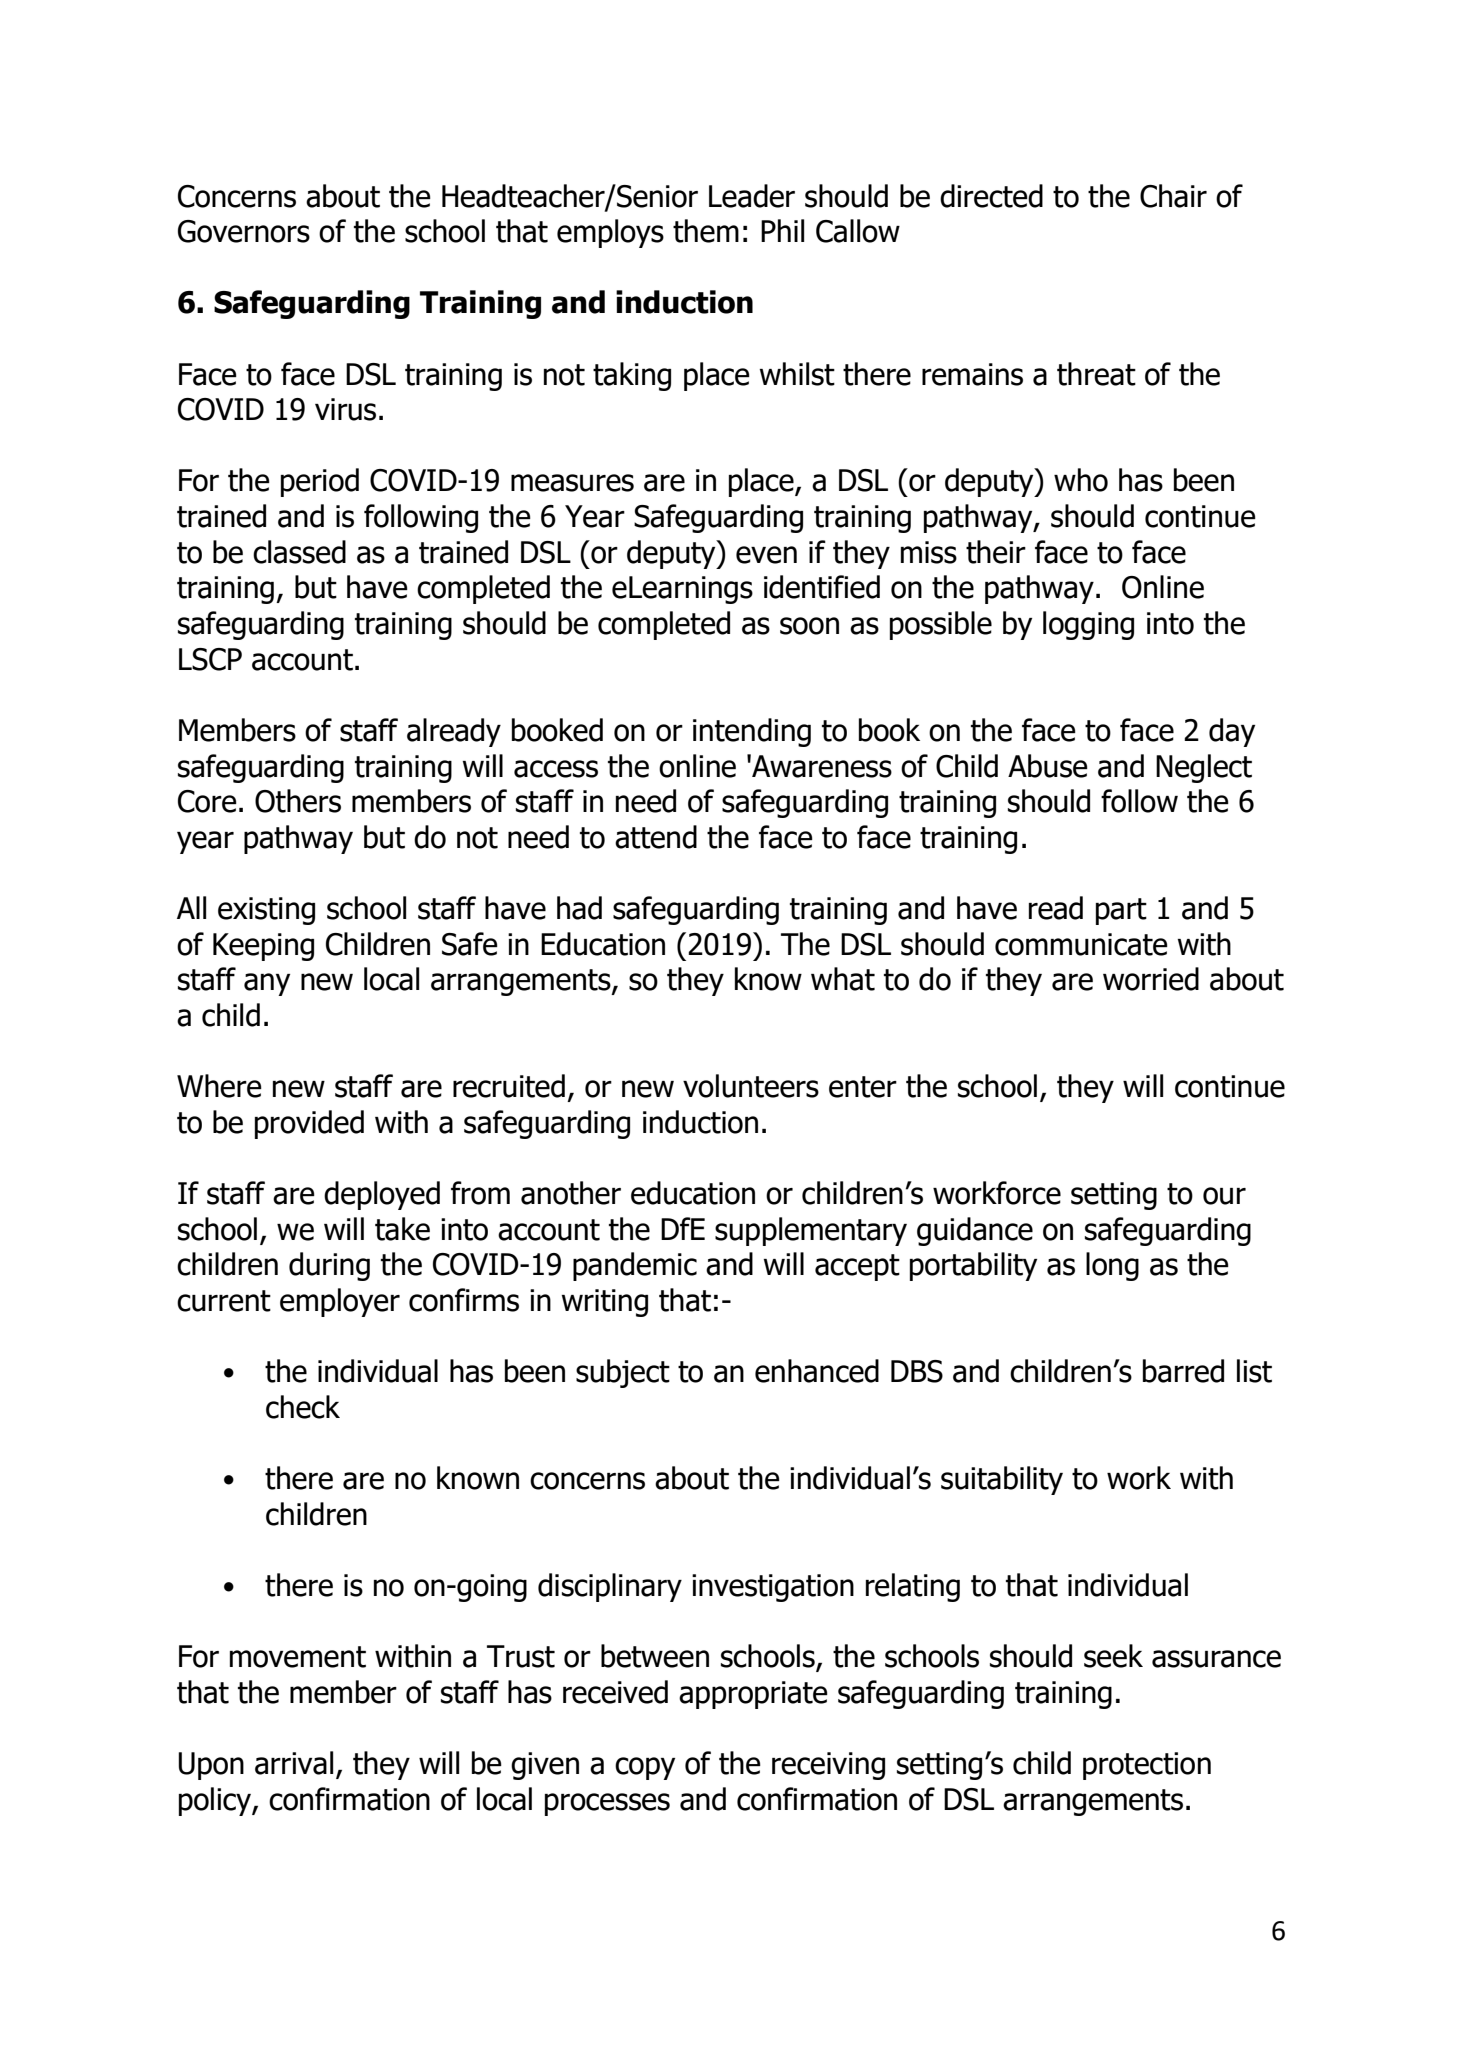  Describe the element at coordinates (294, 1763) in the page. I see `arrival` at that location.
